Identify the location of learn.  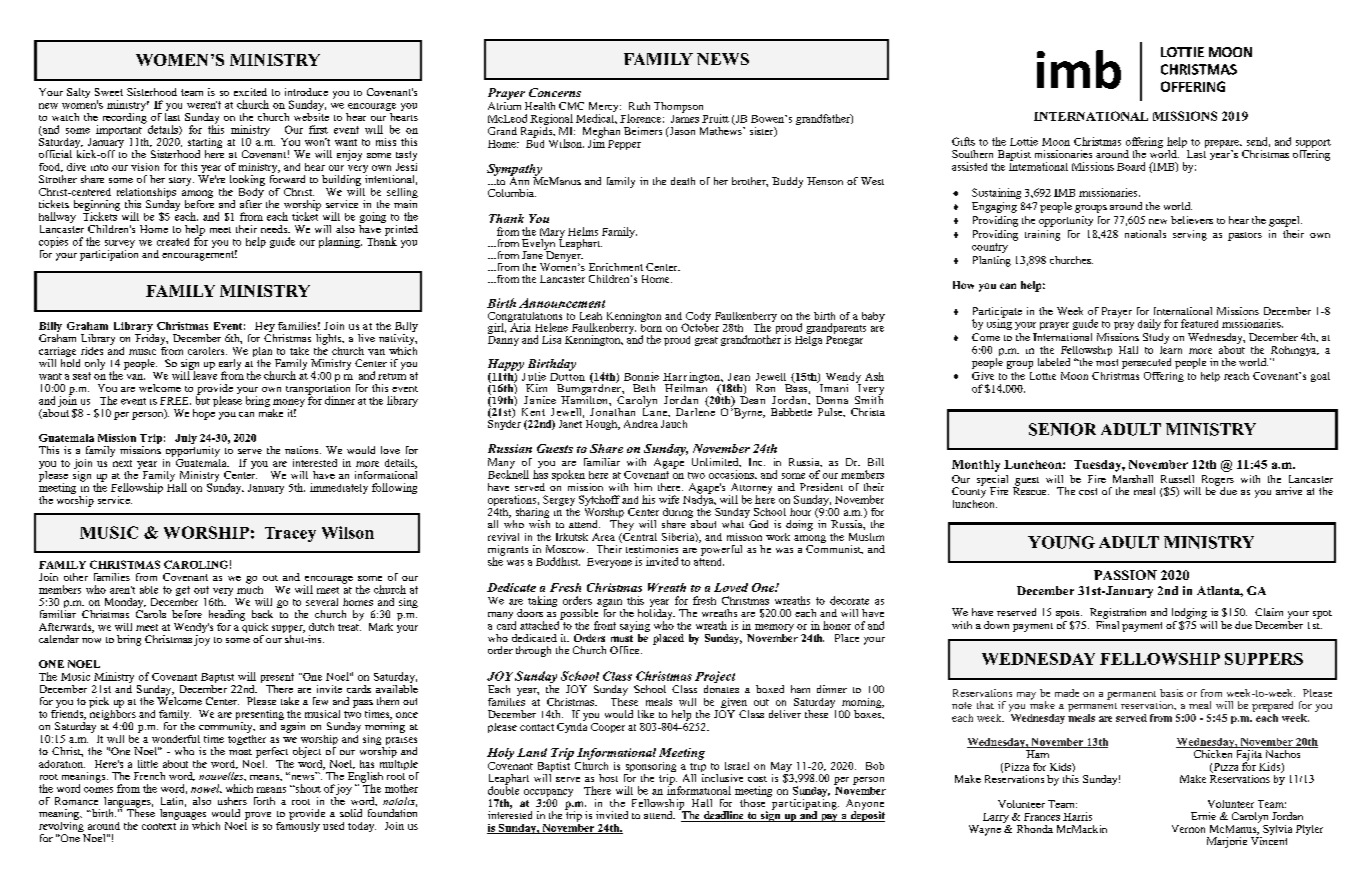
(1171, 348).
